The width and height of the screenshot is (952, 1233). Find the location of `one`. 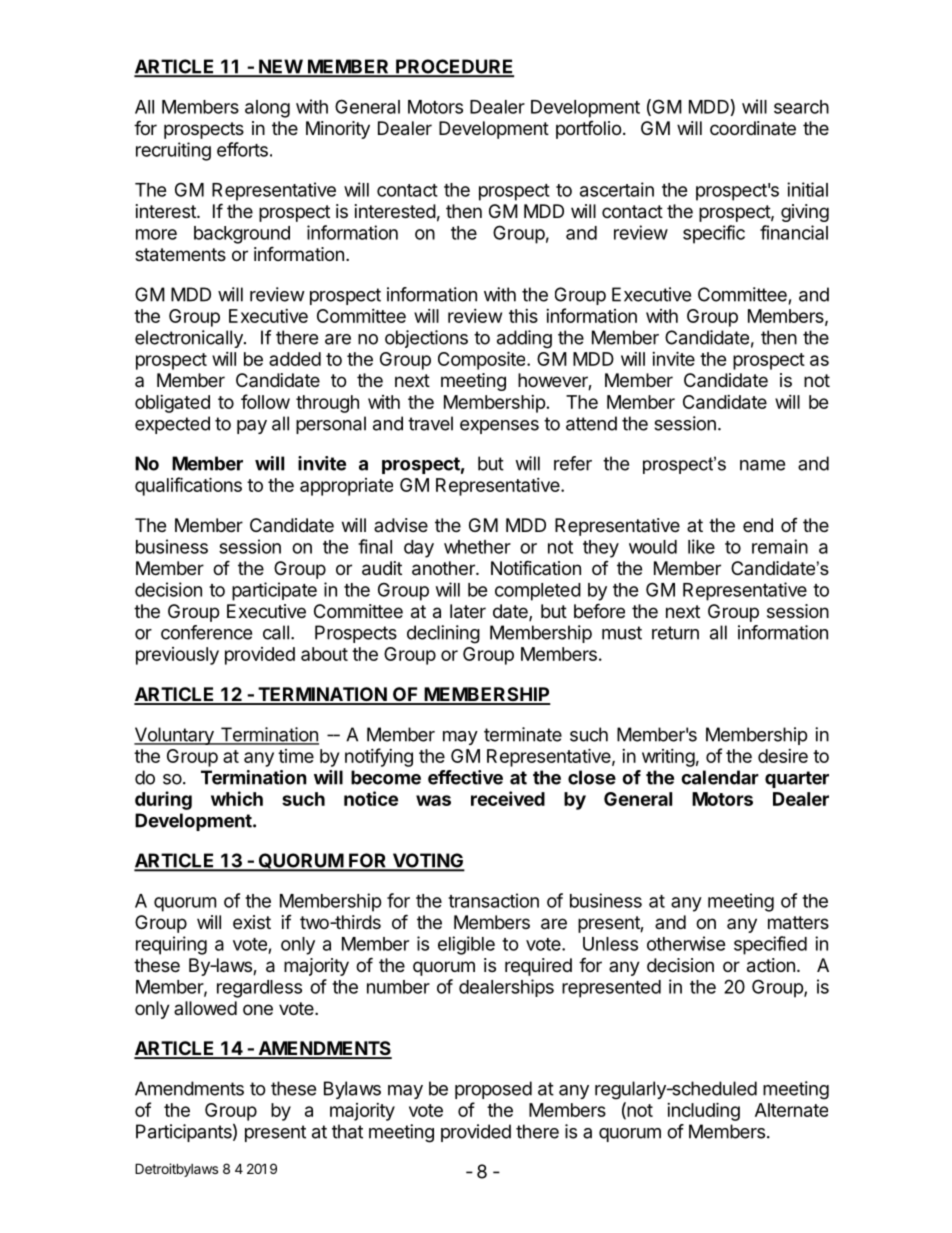

one is located at coordinates (258, 1009).
